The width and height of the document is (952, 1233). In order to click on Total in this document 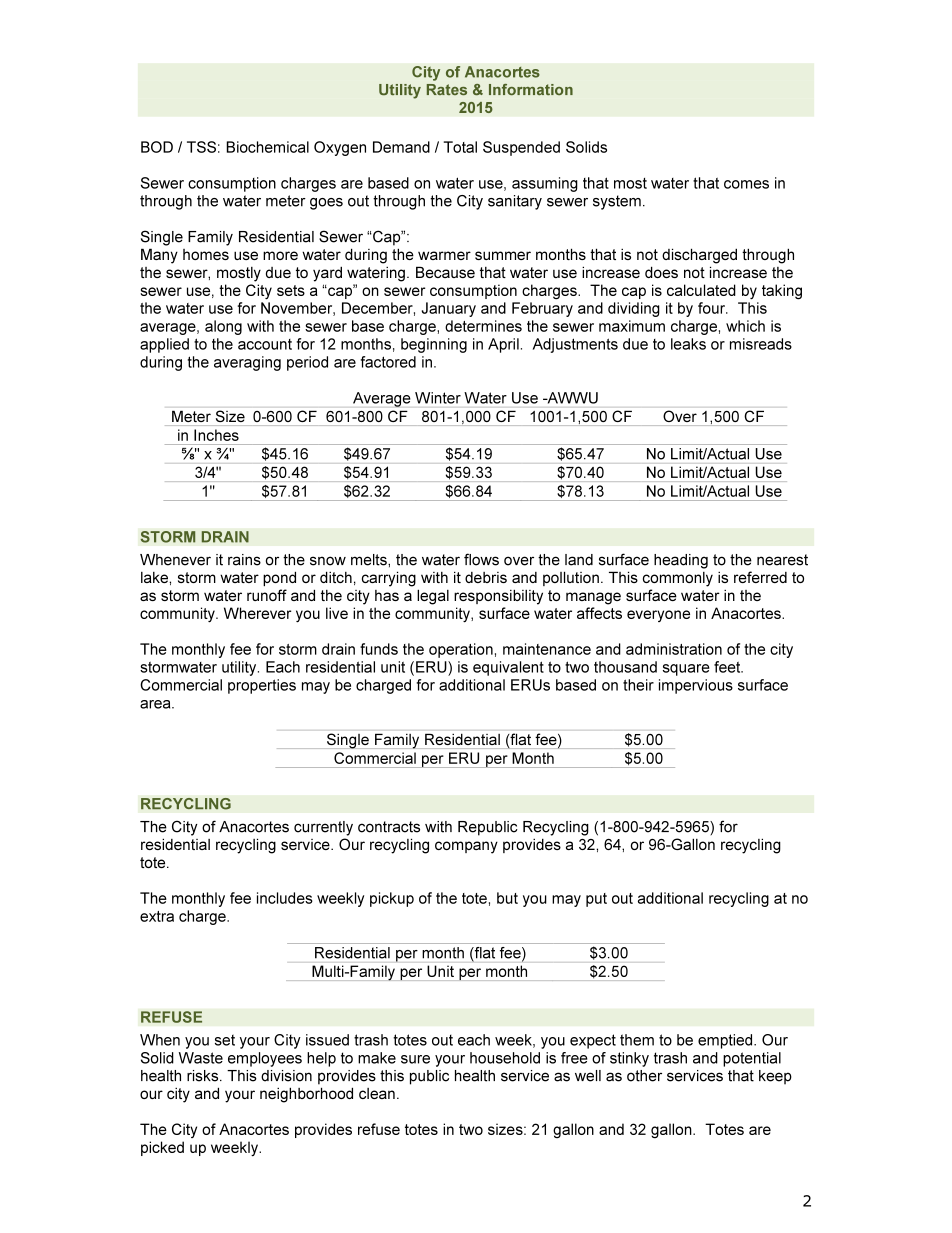, I will do `click(460, 147)`.
